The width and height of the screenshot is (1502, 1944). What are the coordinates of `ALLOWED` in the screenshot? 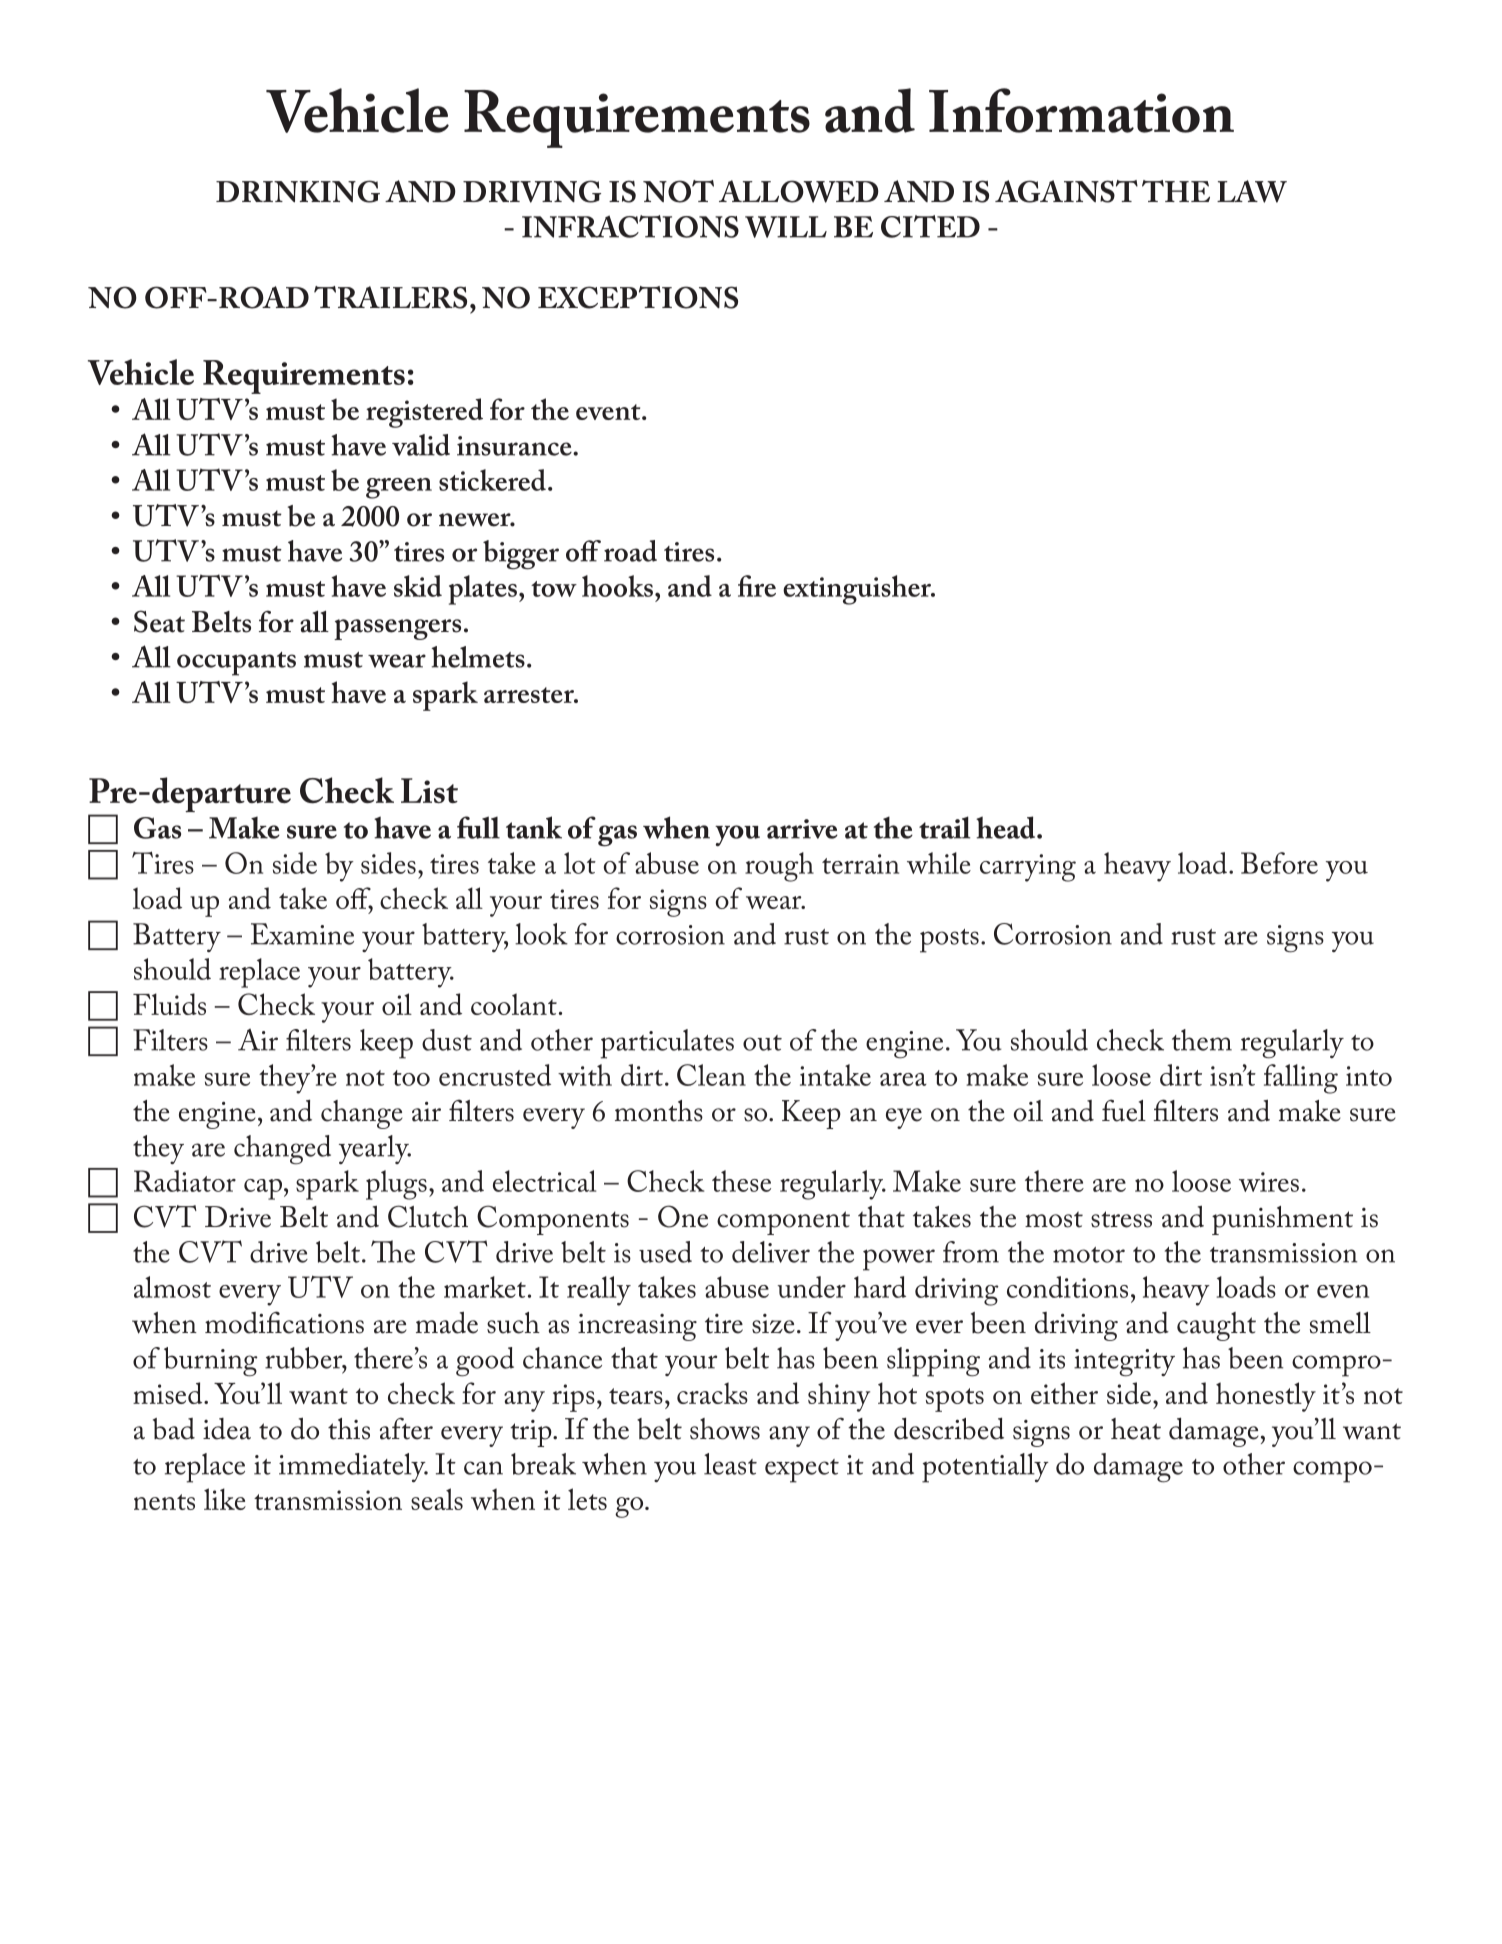 It's located at (799, 191).
